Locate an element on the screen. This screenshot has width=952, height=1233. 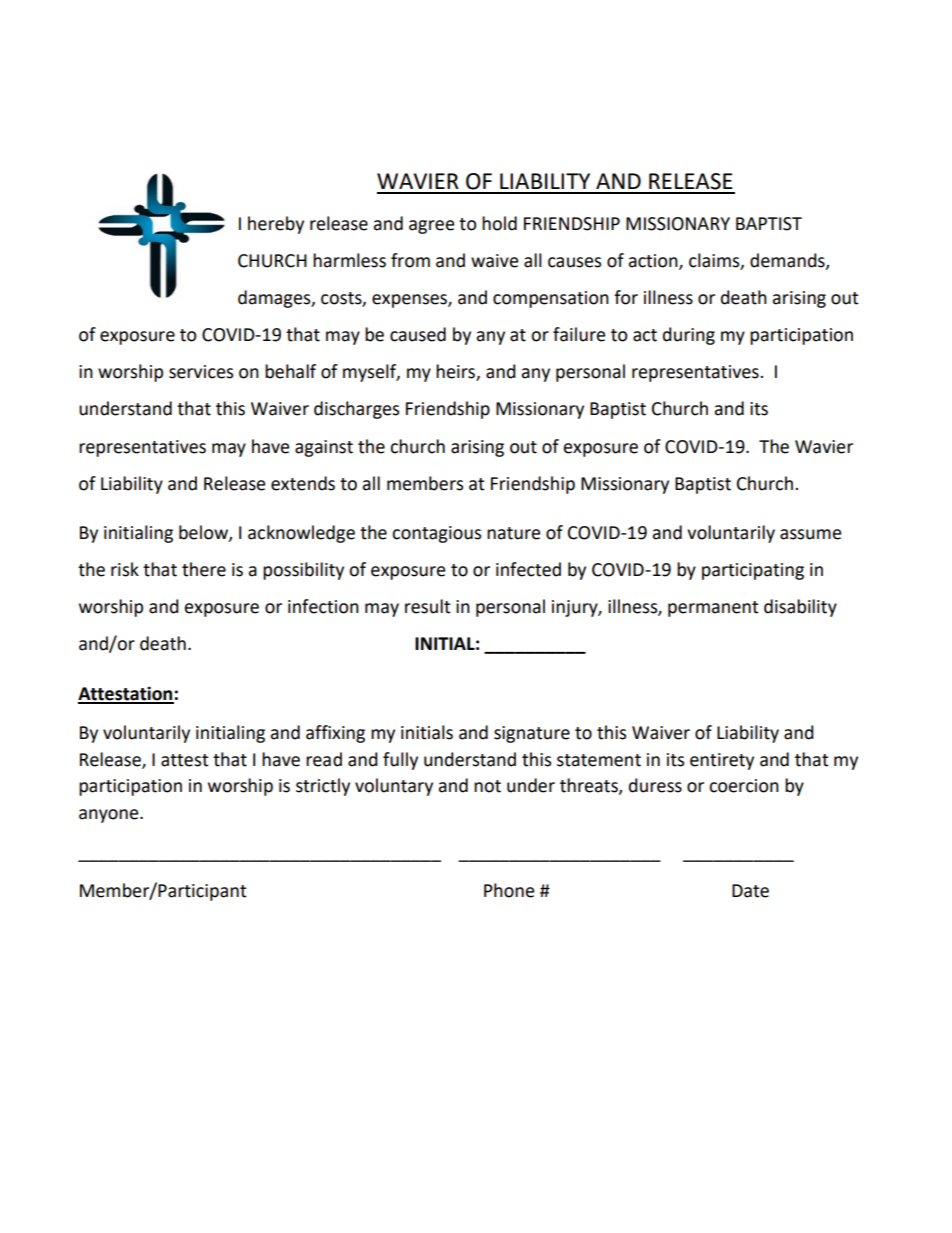
participating is located at coordinates (753, 571).
